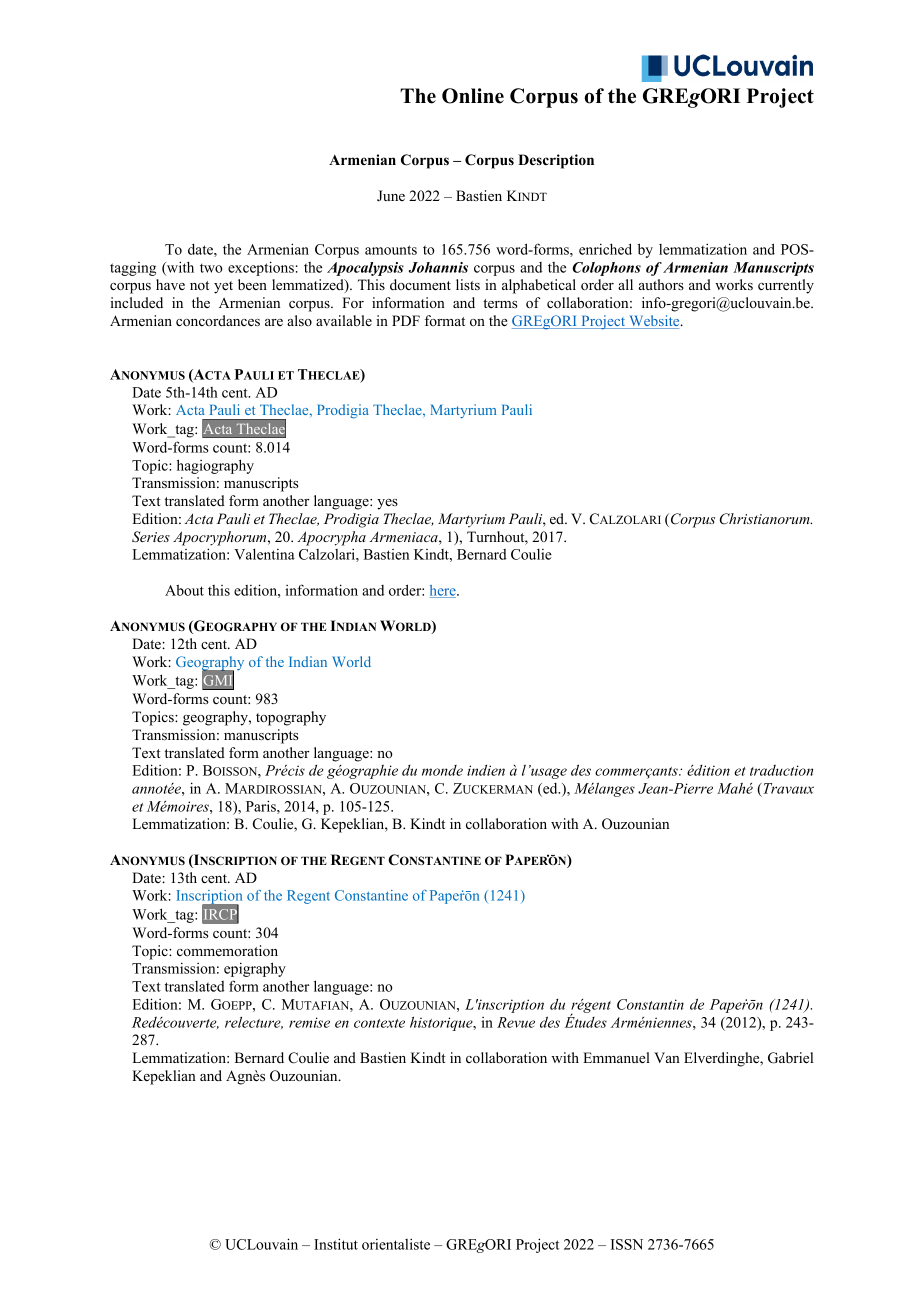 Image resolution: width=924 pixels, height=1308 pixels. Describe the element at coordinates (336, 1244) in the document. I see `Institut` at that location.
